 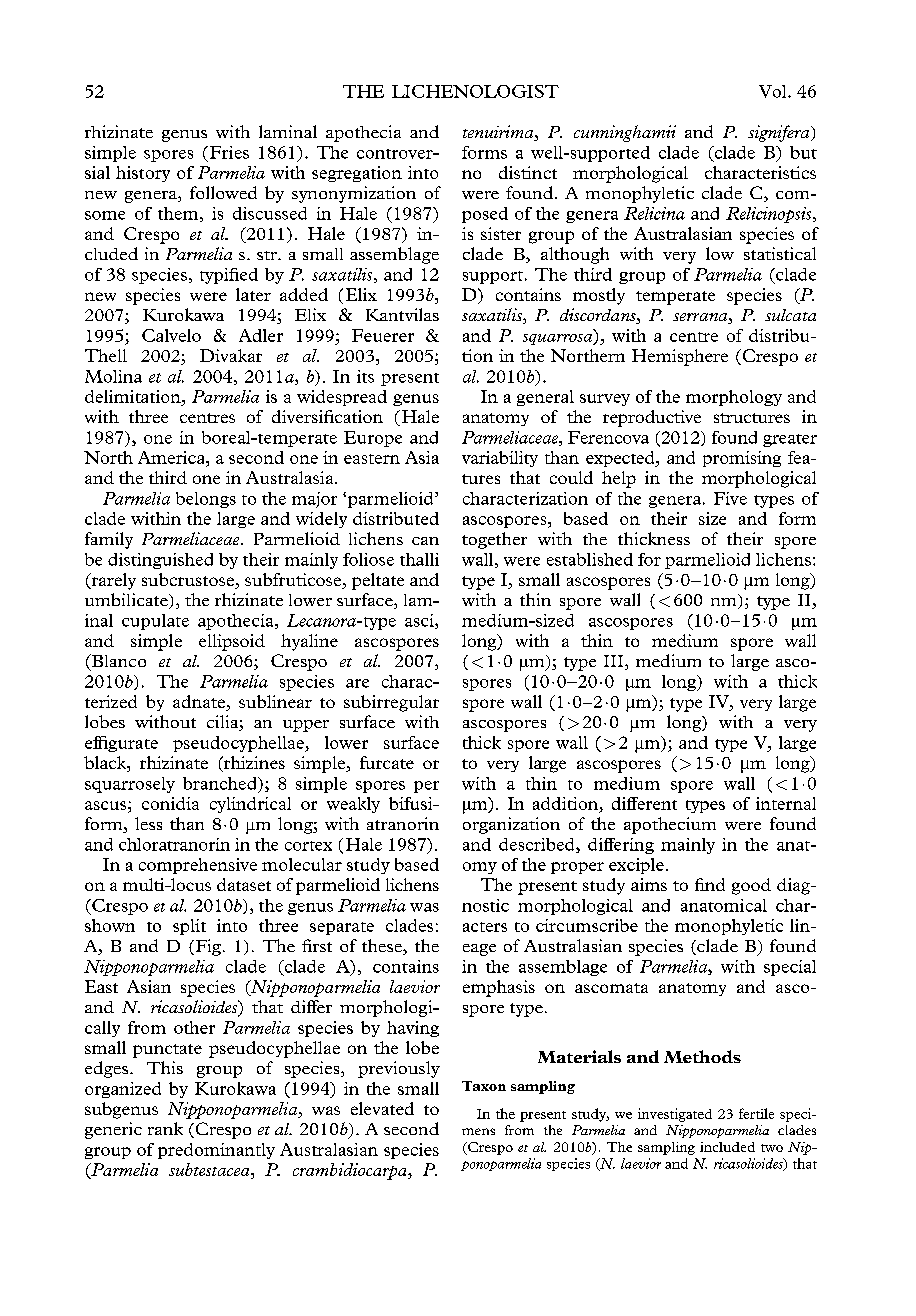 What do you see at coordinates (365, 376) in the document?
I see `its` at bounding box center [365, 376].
